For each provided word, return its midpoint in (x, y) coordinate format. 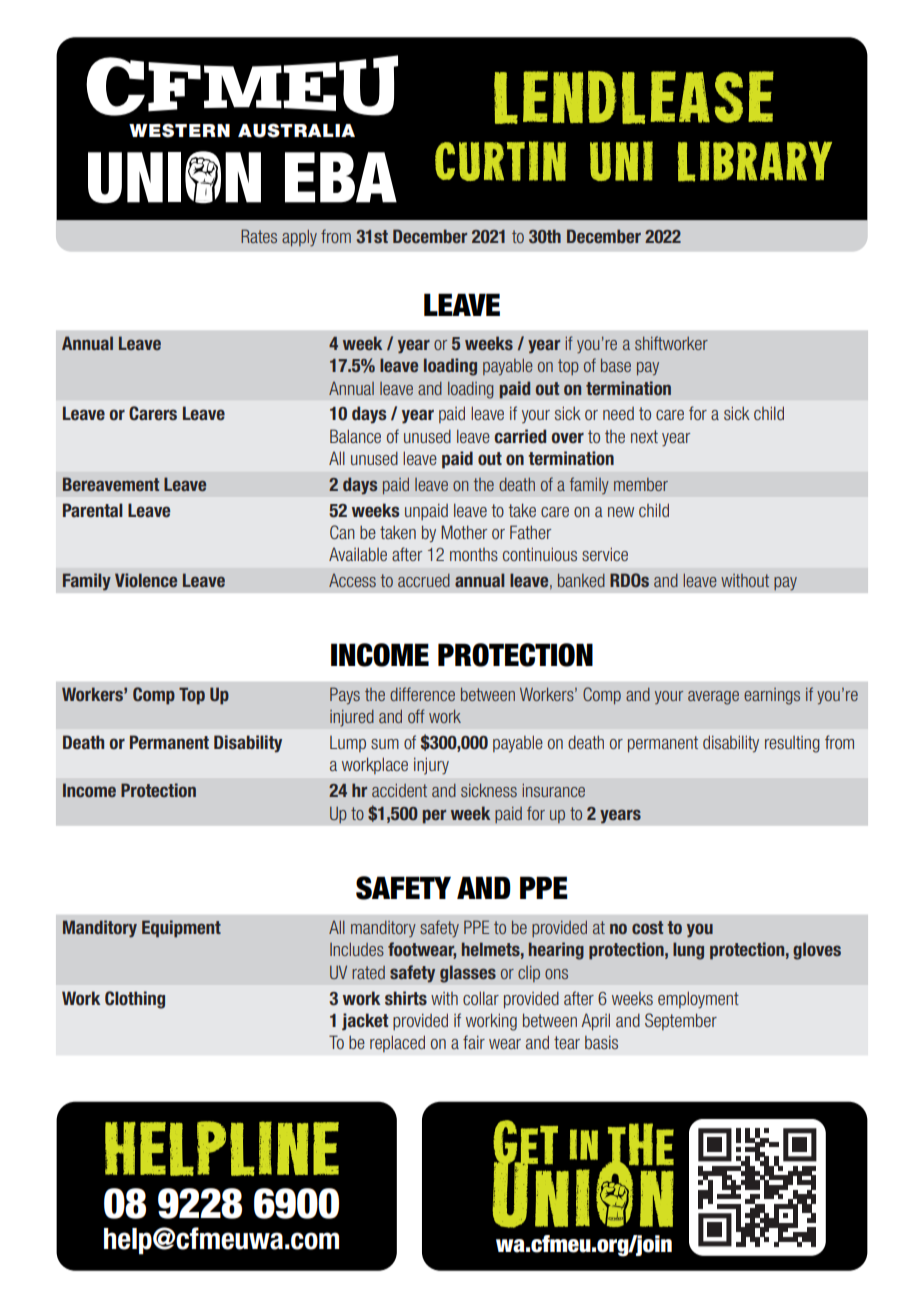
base (616, 365)
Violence (146, 580)
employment (698, 1000)
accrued (424, 580)
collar (481, 998)
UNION (174, 177)
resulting (792, 744)
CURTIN (500, 161)
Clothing (135, 1000)
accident (399, 790)
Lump (348, 744)
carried (520, 436)
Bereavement (111, 484)
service (605, 554)
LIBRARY (755, 161)
